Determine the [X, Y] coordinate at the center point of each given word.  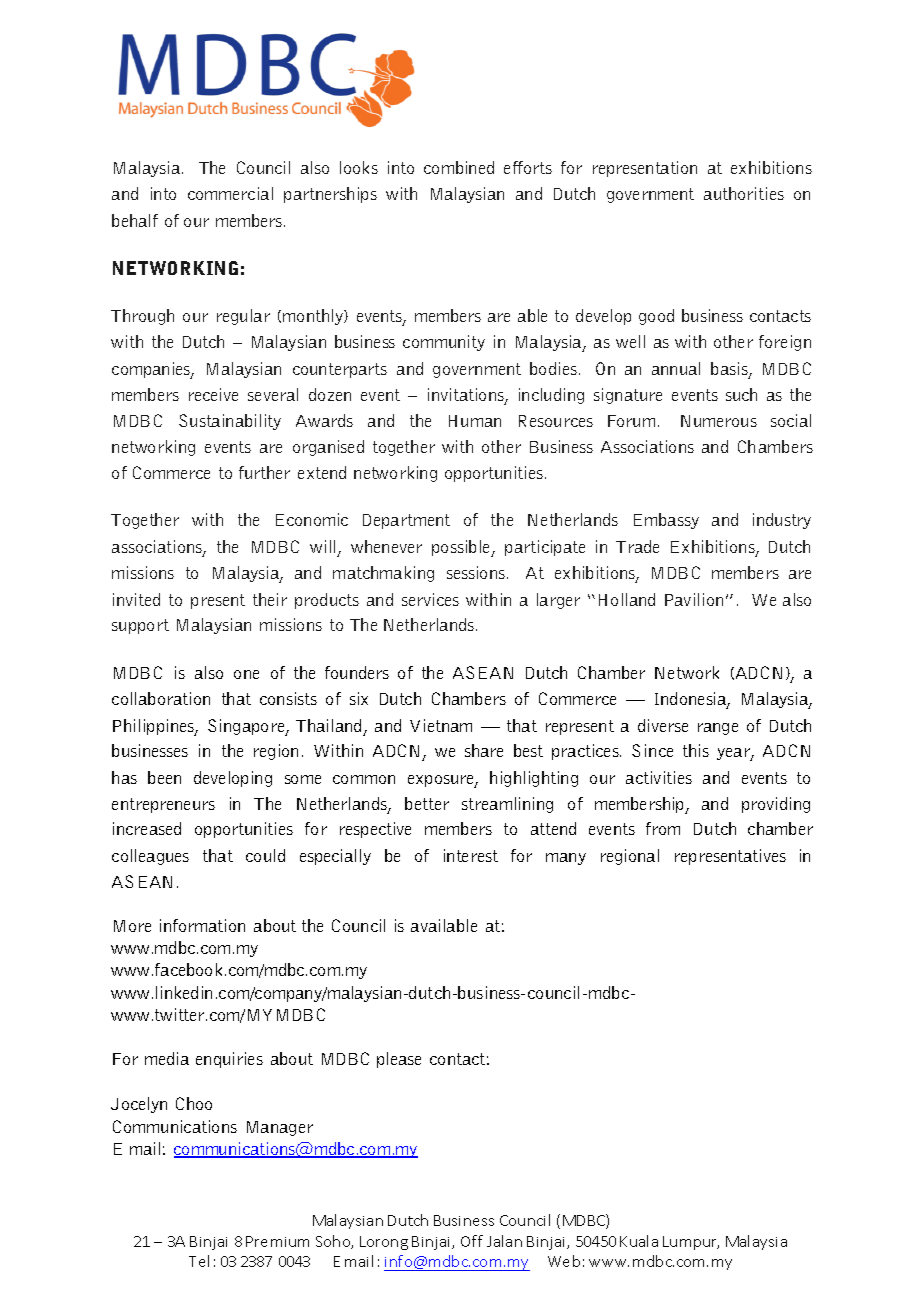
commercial [230, 193]
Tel [199, 1261]
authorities [744, 193]
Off [472, 1241]
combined [459, 167]
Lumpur [691, 1243]
